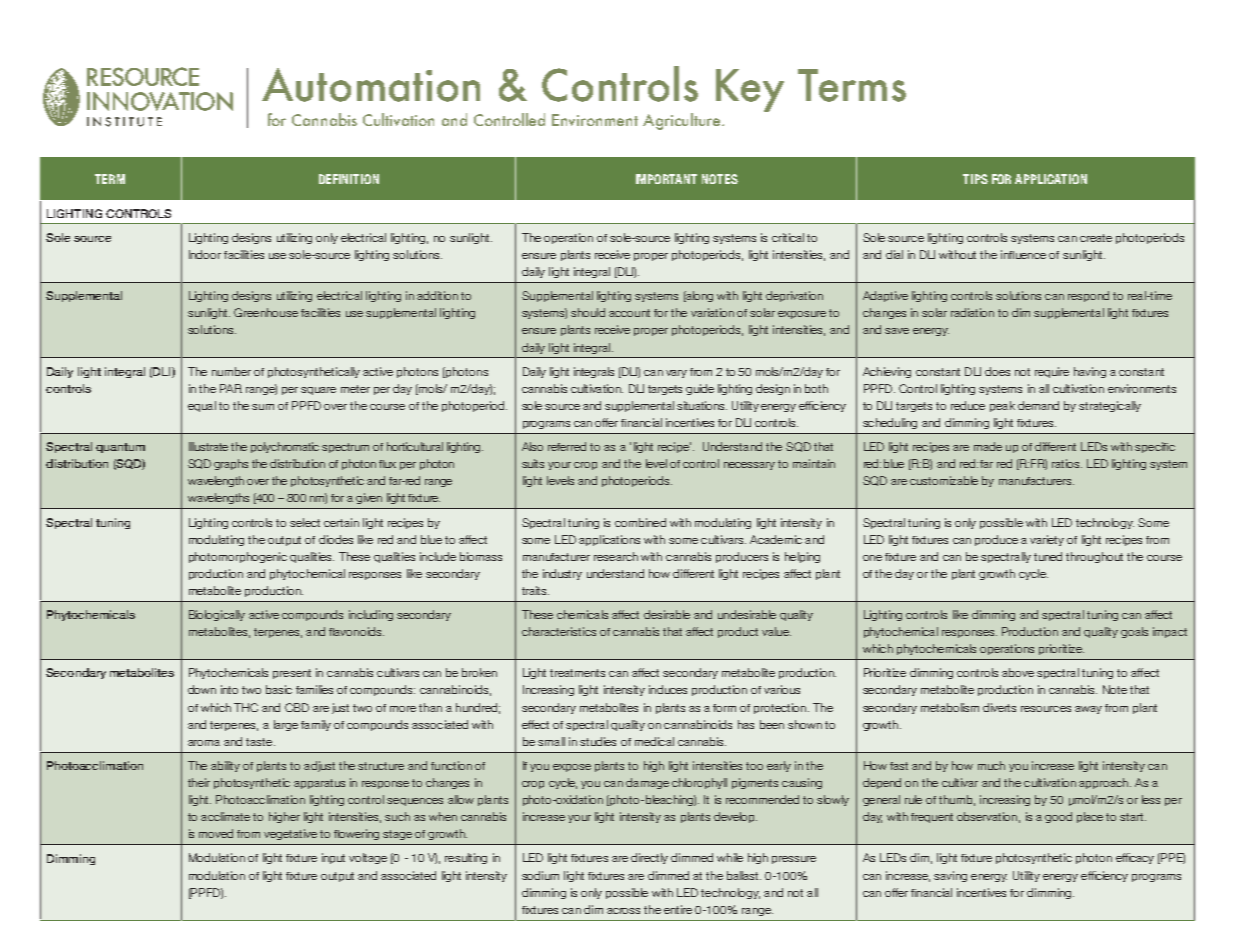  What do you see at coordinates (1023, 254) in the screenshot?
I see `influence` at bounding box center [1023, 254].
